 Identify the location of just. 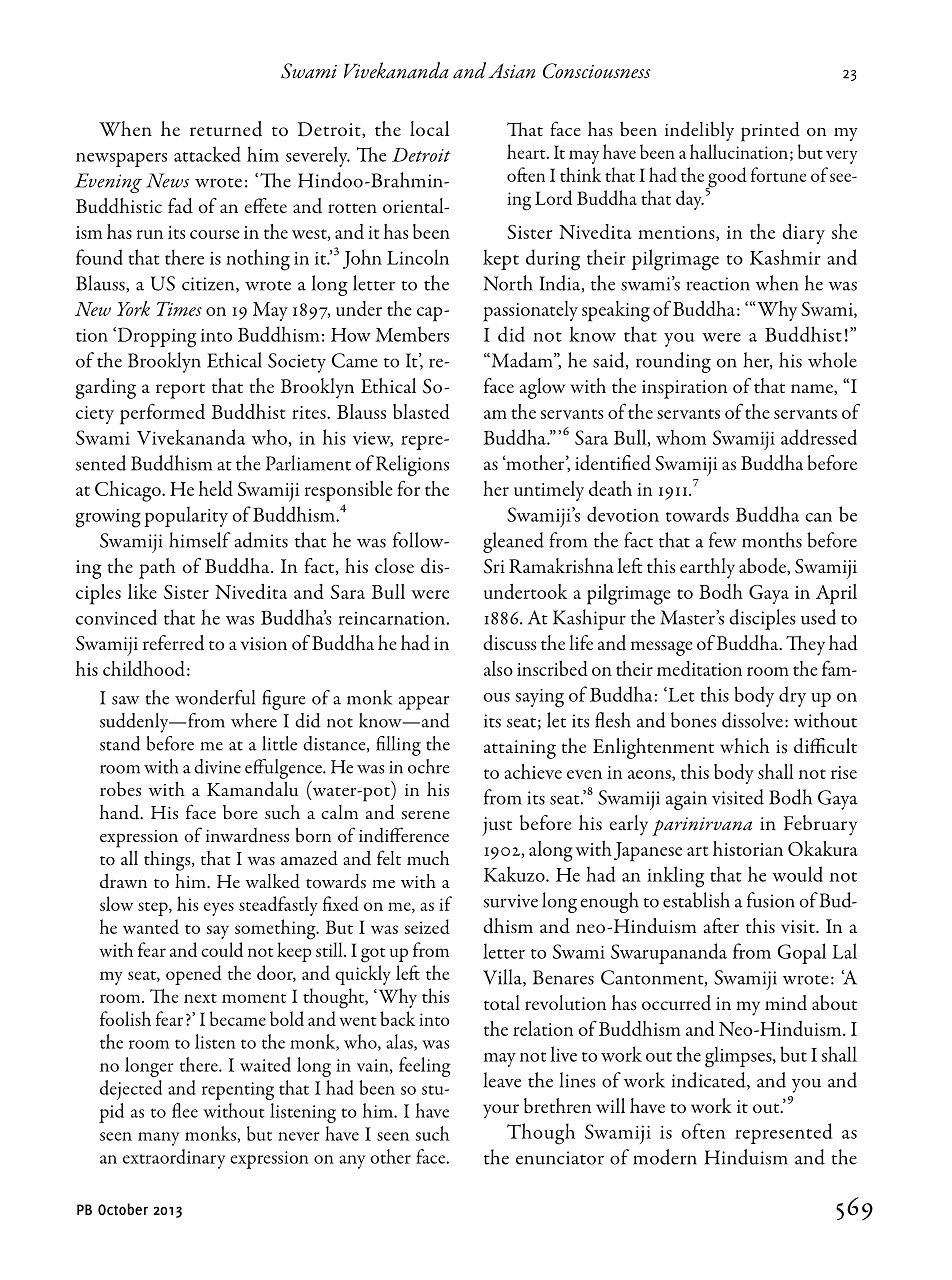
(497, 826).
